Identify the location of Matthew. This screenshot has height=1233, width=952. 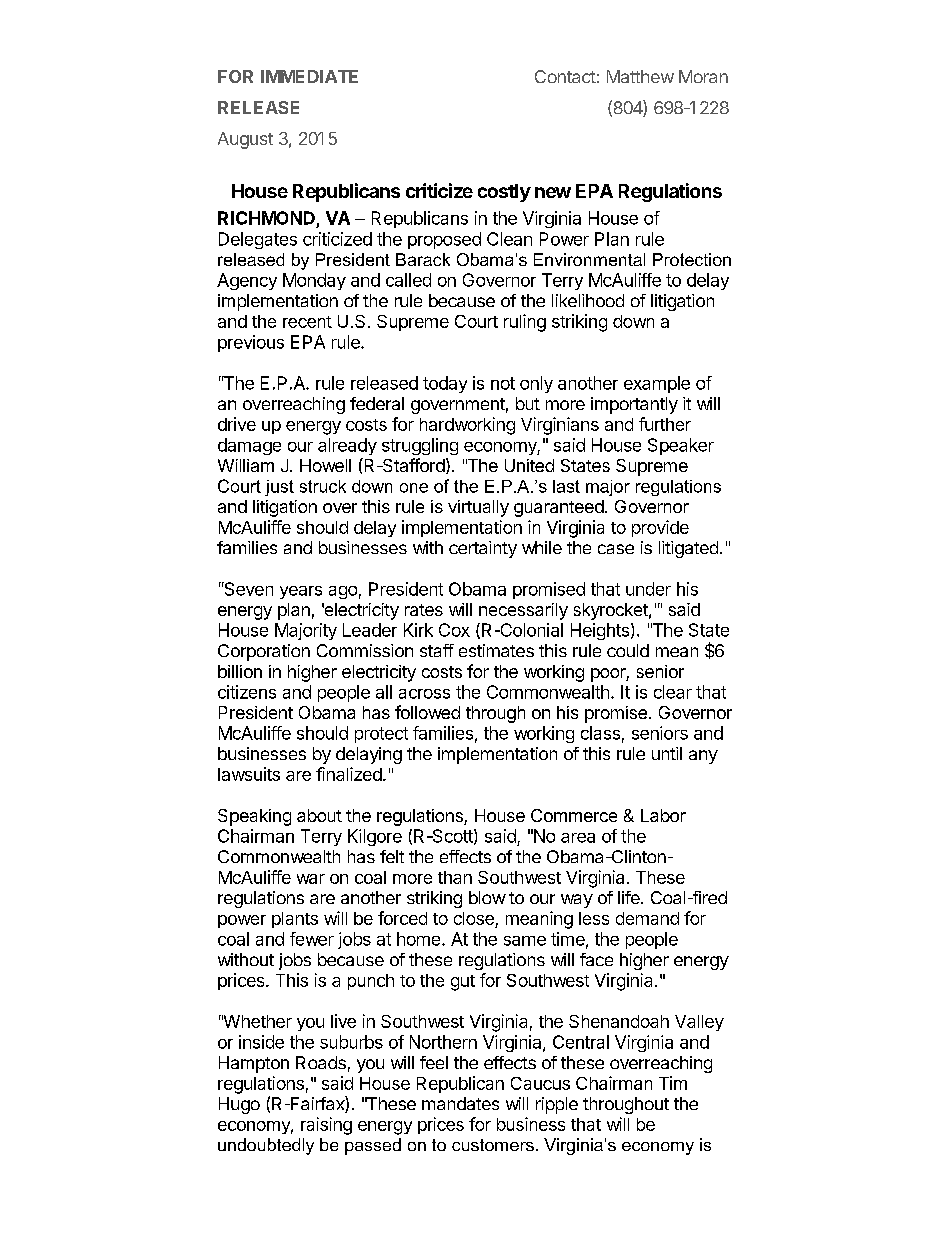
(640, 76).
